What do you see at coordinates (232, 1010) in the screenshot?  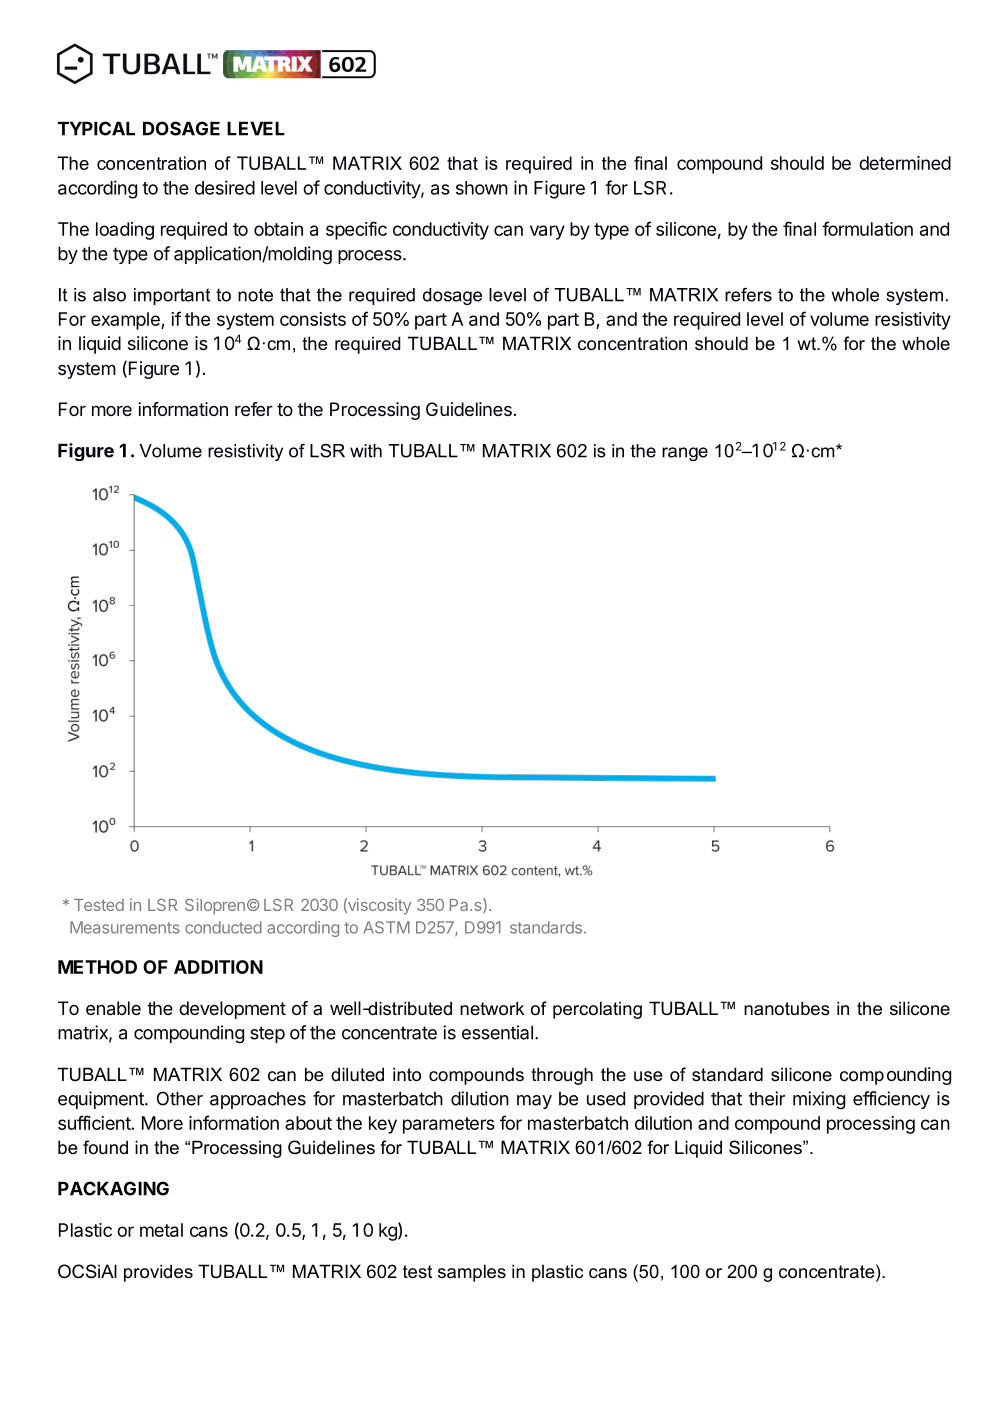 I see `development` at bounding box center [232, 1010].
